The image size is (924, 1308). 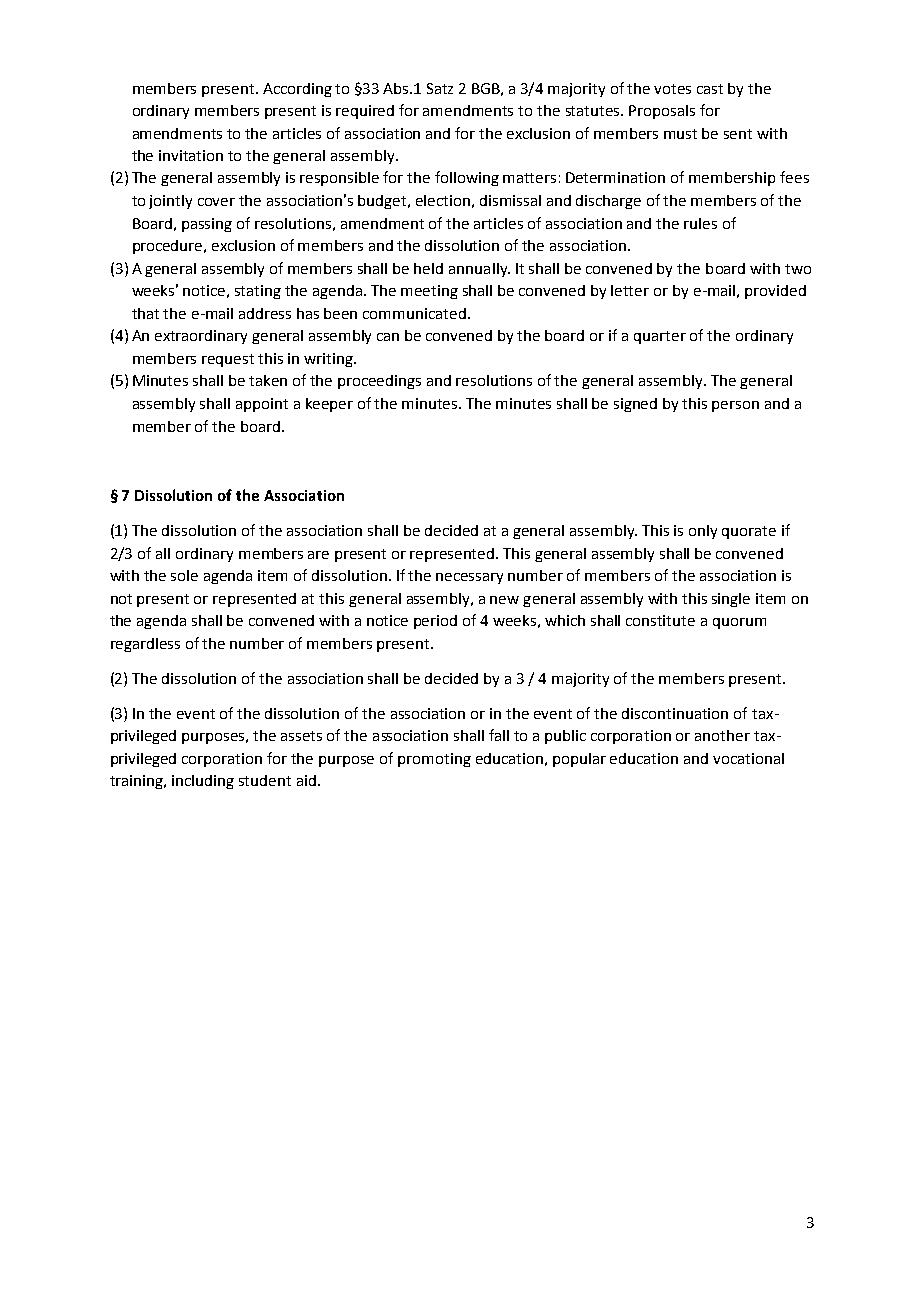 What do you see at coordinates (710, 89) in the document?
I see `cast` at bounding box center [710, 89].
